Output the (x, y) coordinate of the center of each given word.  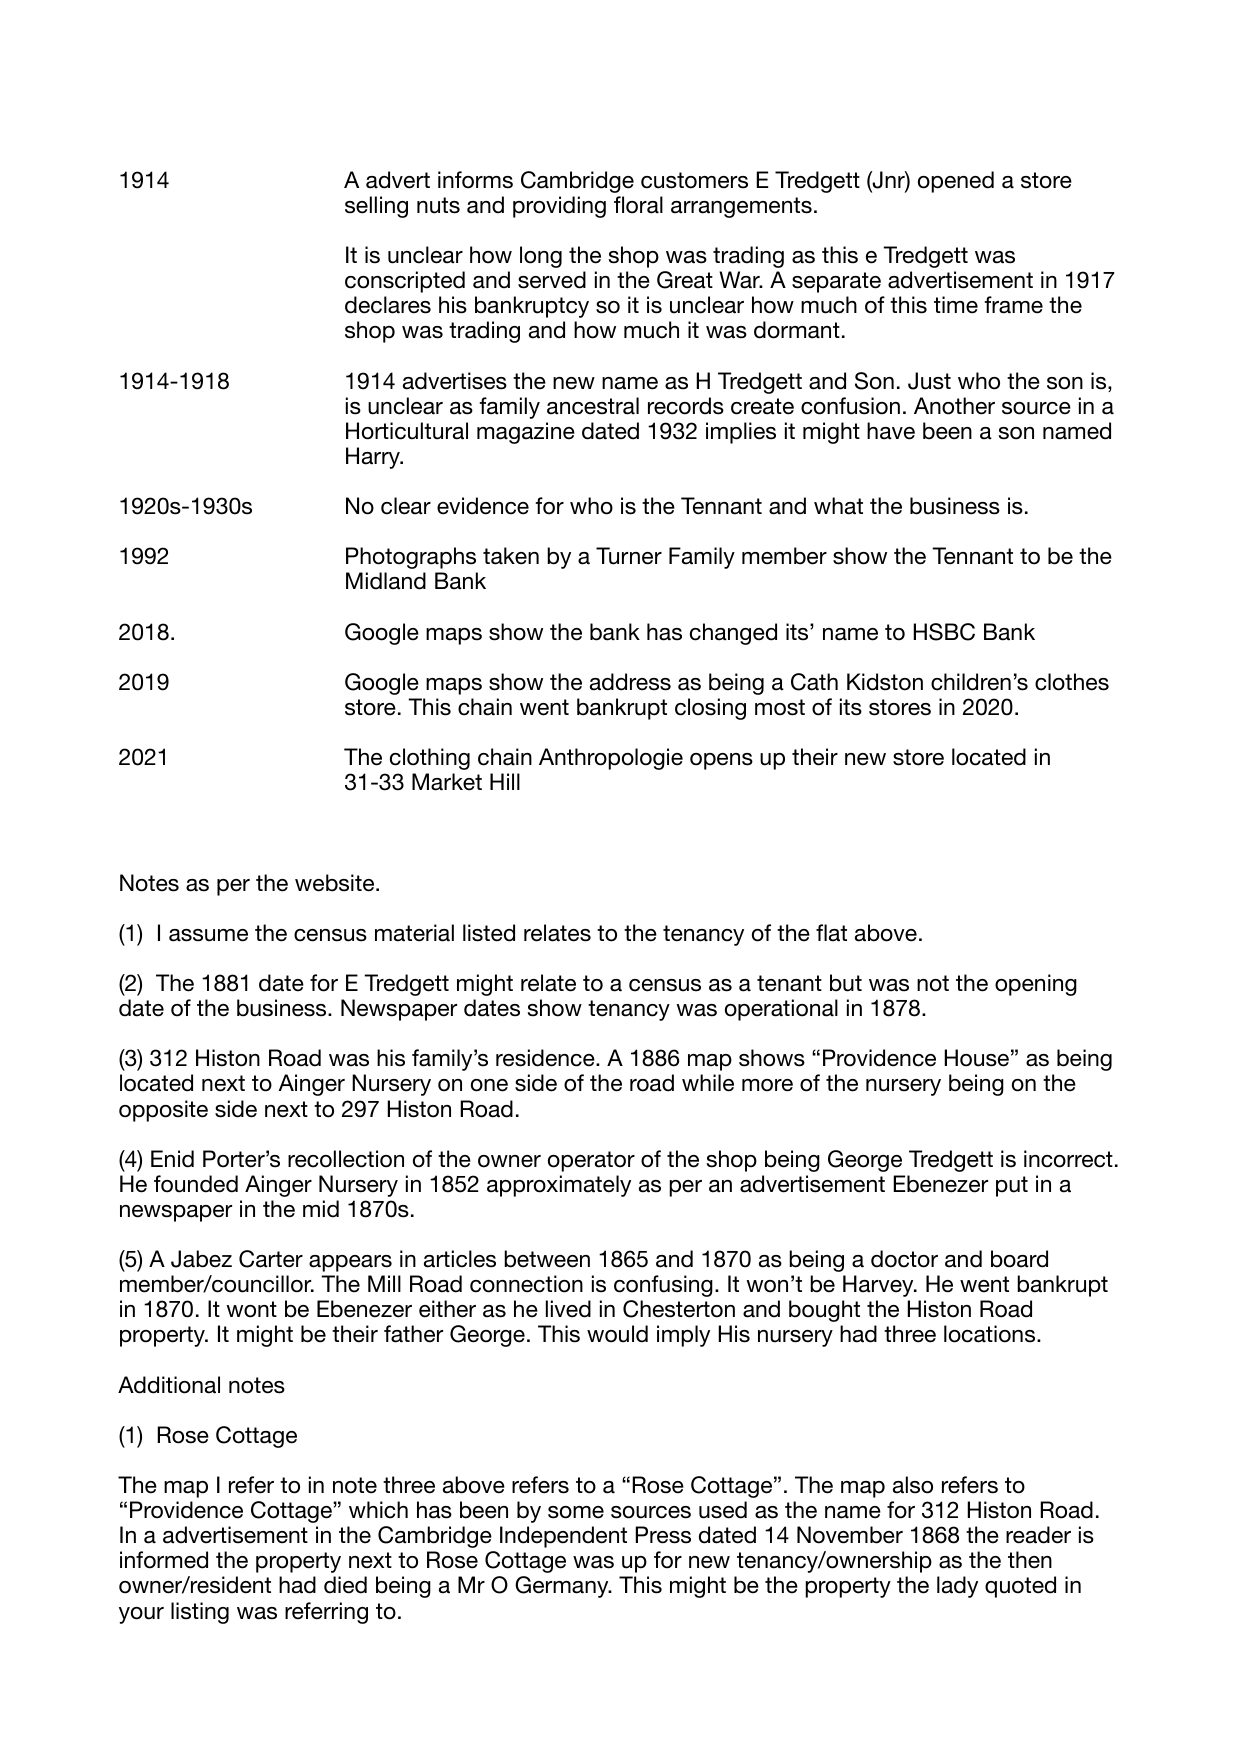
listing (200, 1613)
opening (1036, 985)
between (547, 1259)
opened (956, 182)
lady (957, 1587)
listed (489, 933)
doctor (904, 1259)
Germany (563, 1587)
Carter (271, 1259)
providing (559, 207)
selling (376, 207)
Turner (629, 556)
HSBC (944, 632)
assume (208, 935)
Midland (386, 581)
